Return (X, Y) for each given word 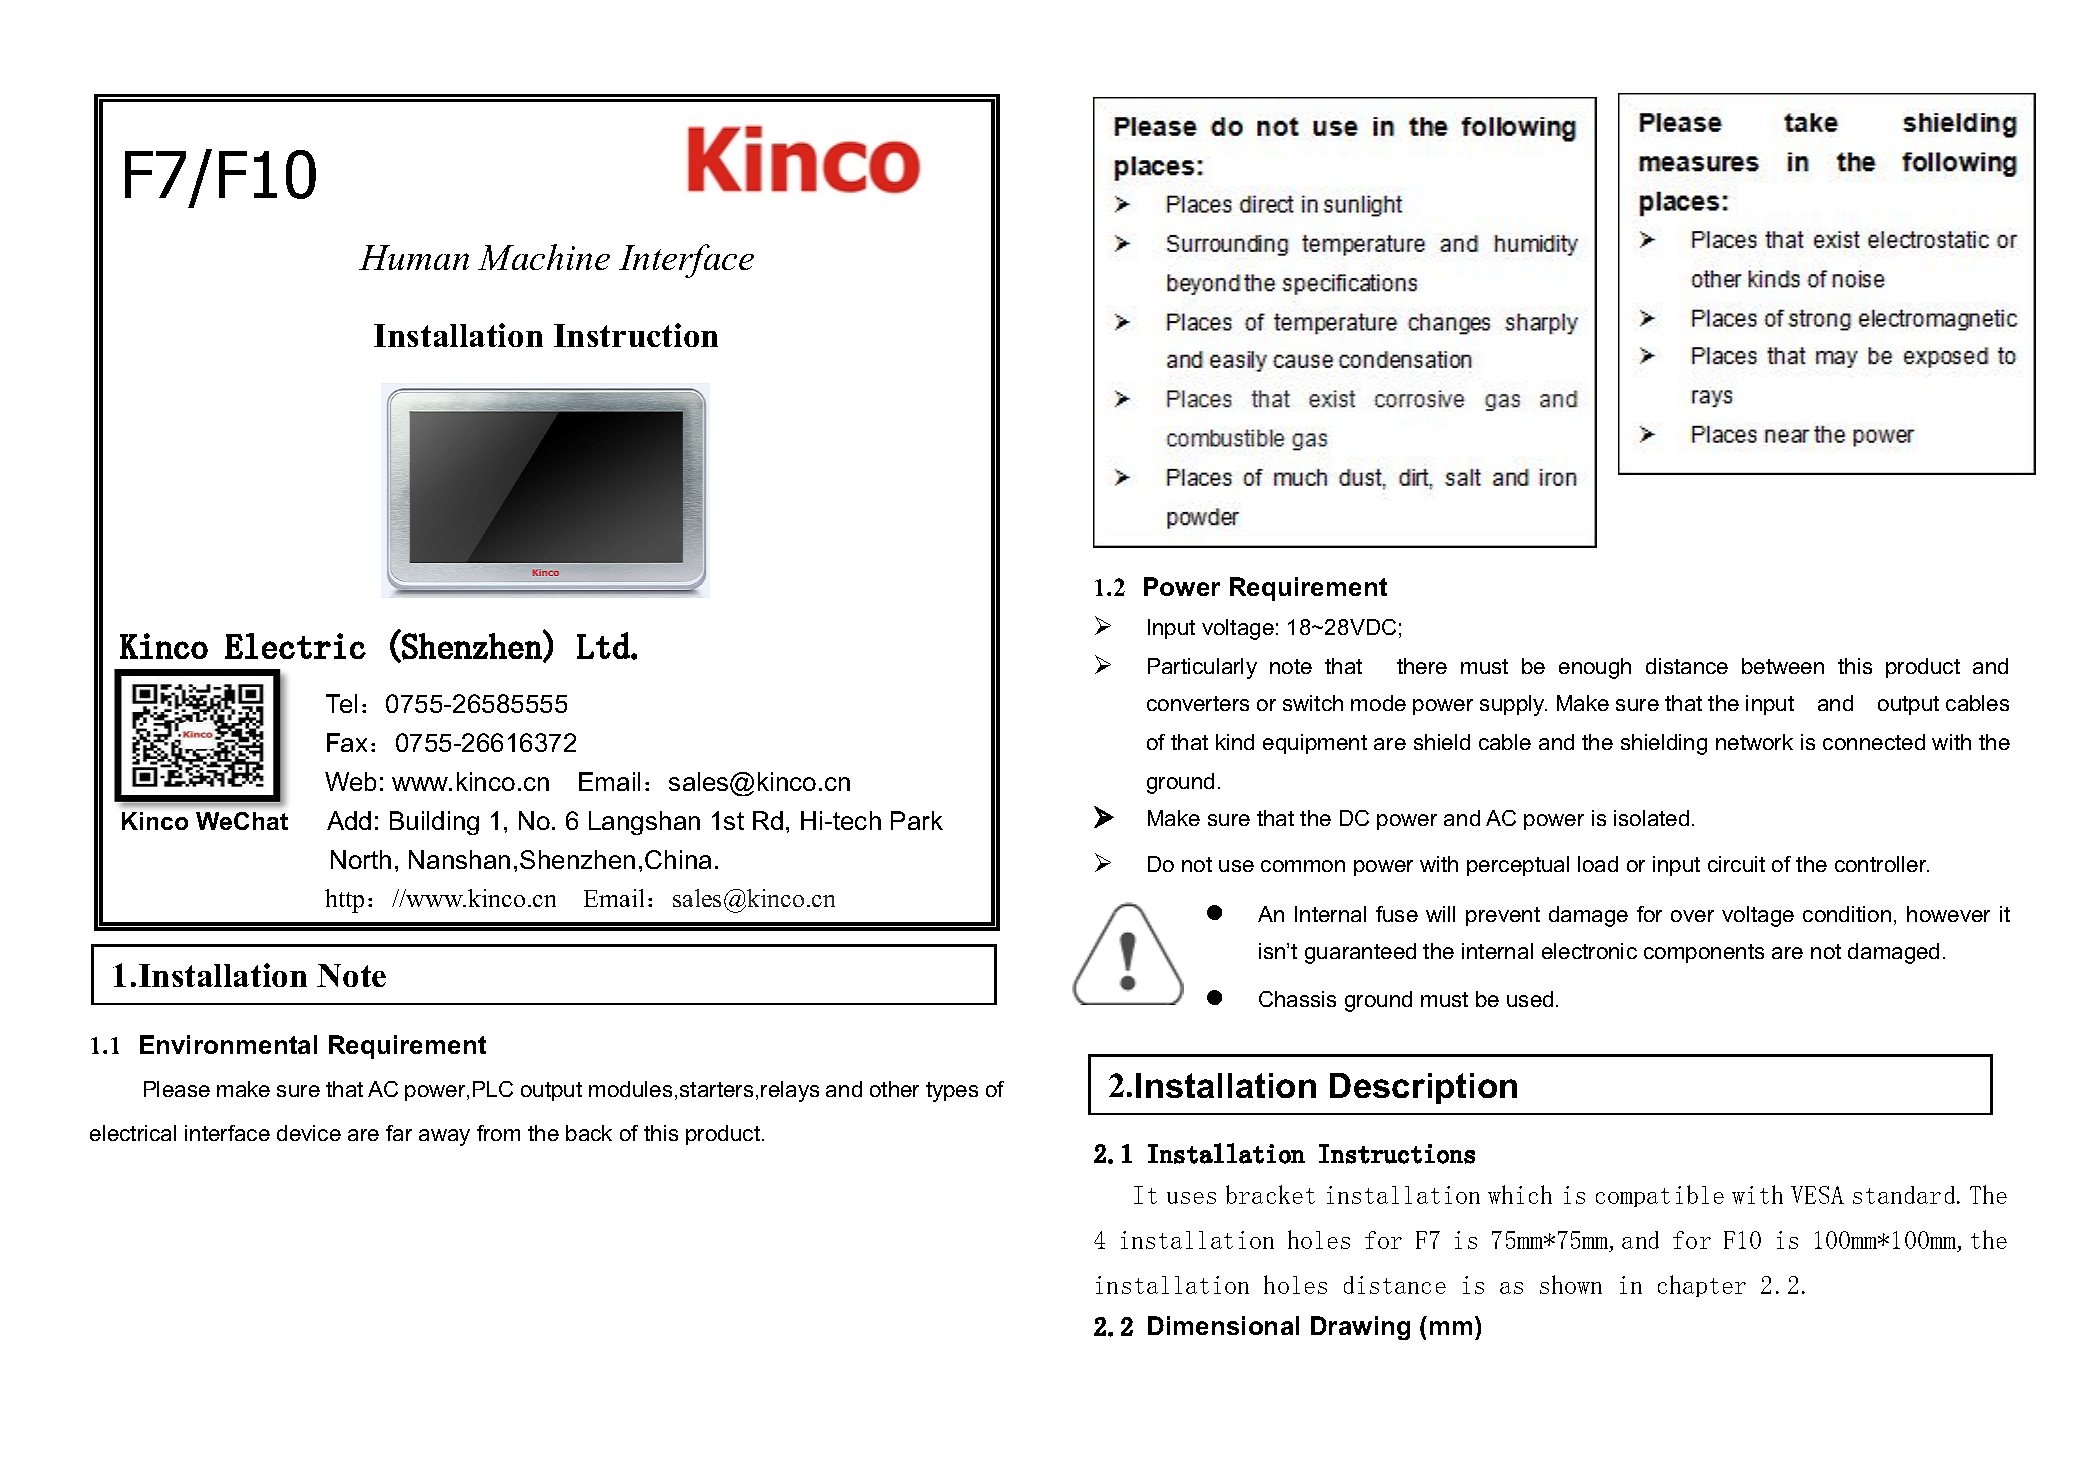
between (1783, 666)
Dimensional (1223, 1325)
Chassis (1297, 999)
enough (1595, 668)
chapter (1702, 1286)
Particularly (1202, 668)
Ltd (603, 645)
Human (414, 257)
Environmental (228, 1044)
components (1704, 953)
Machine (544, 257)
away (444, 1137)
